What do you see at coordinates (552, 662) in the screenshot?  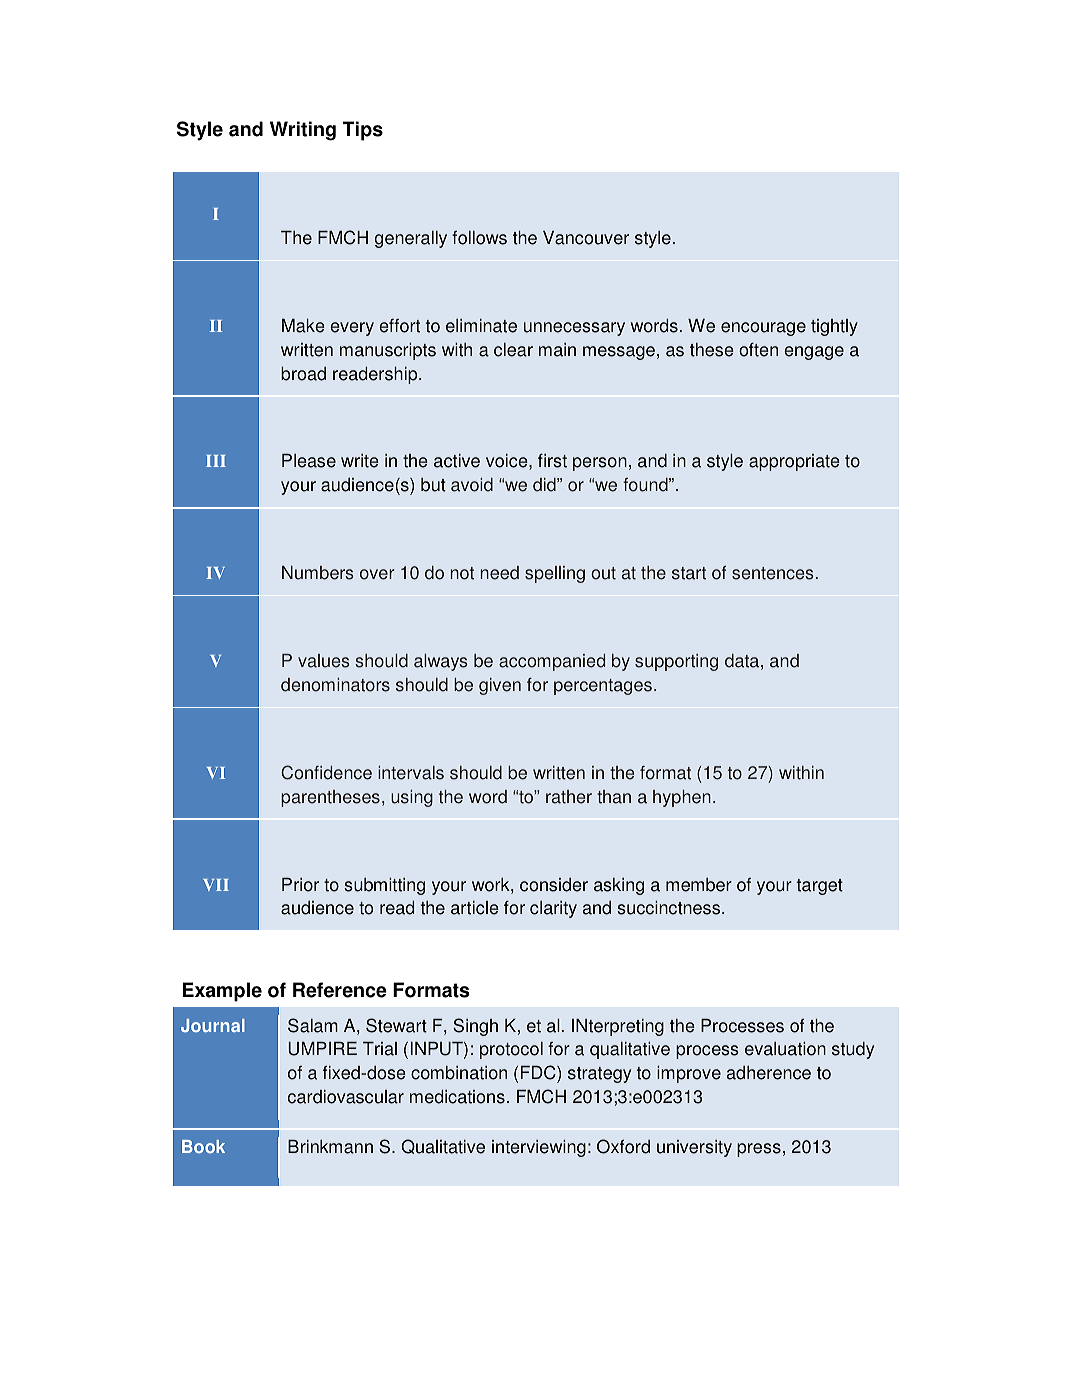 I see `accompanied` at bounding box center [552, 662].
